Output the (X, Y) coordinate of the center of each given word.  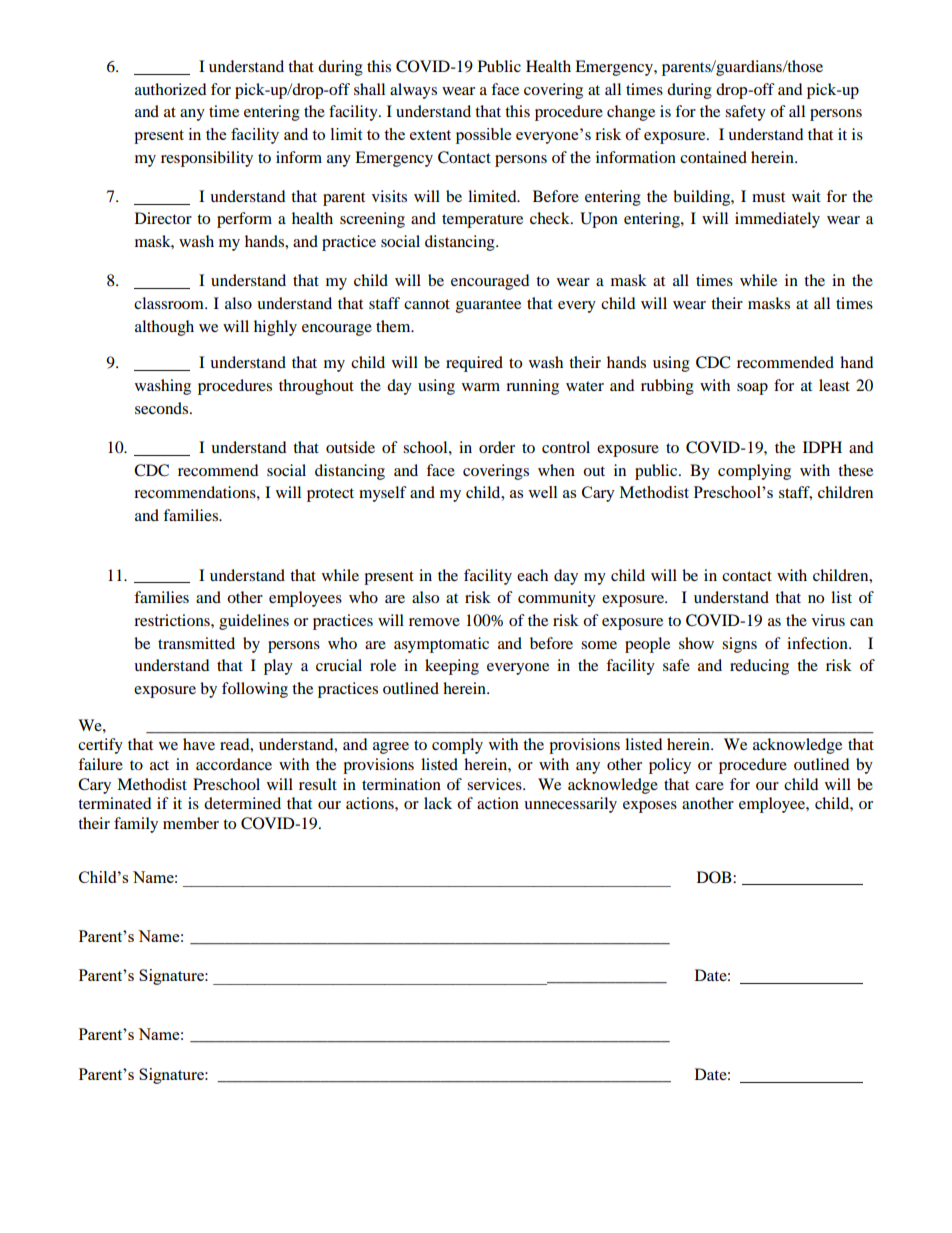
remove (434, 622)
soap (752, 389)
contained (713, 157)
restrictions (173, 620)
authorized (171, 89)
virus (828, 620)
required (474, 364)
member (191, 823)
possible (483, 136)
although (164, 328)
